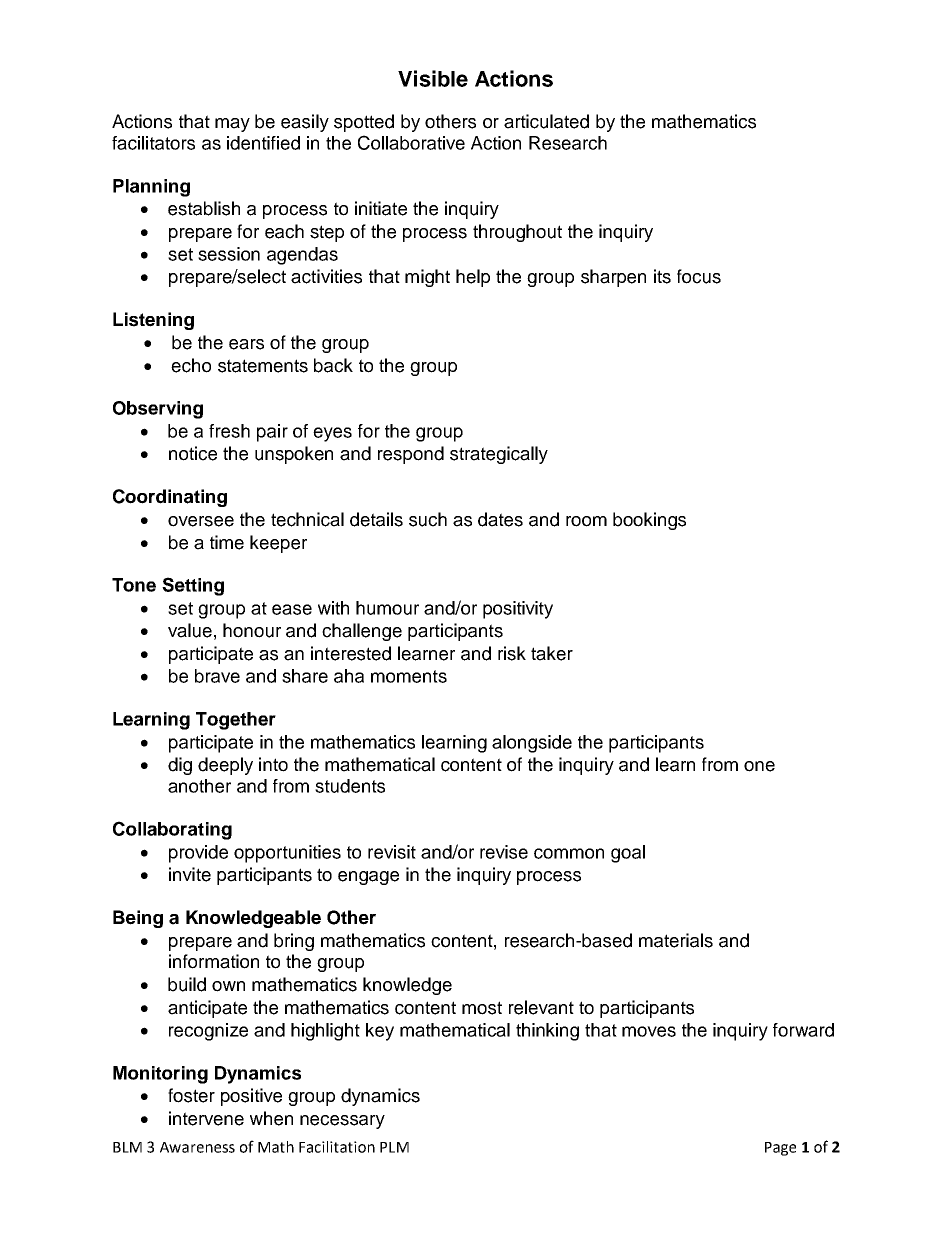 The image size is (952, 1233). I want to click on bookings, so click(649, 521).
